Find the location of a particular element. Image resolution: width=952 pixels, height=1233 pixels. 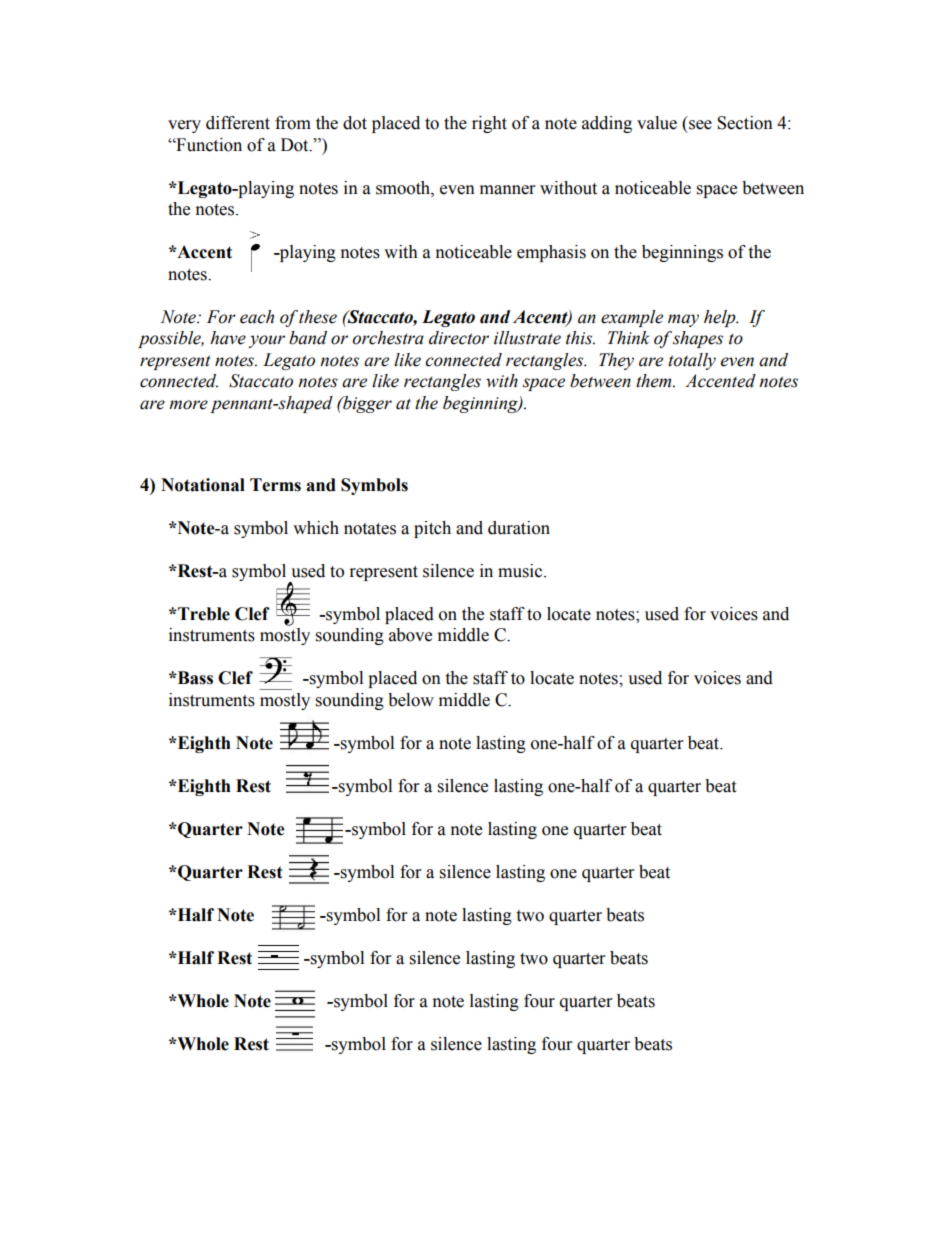

above is located at coordinates (410, 635).
